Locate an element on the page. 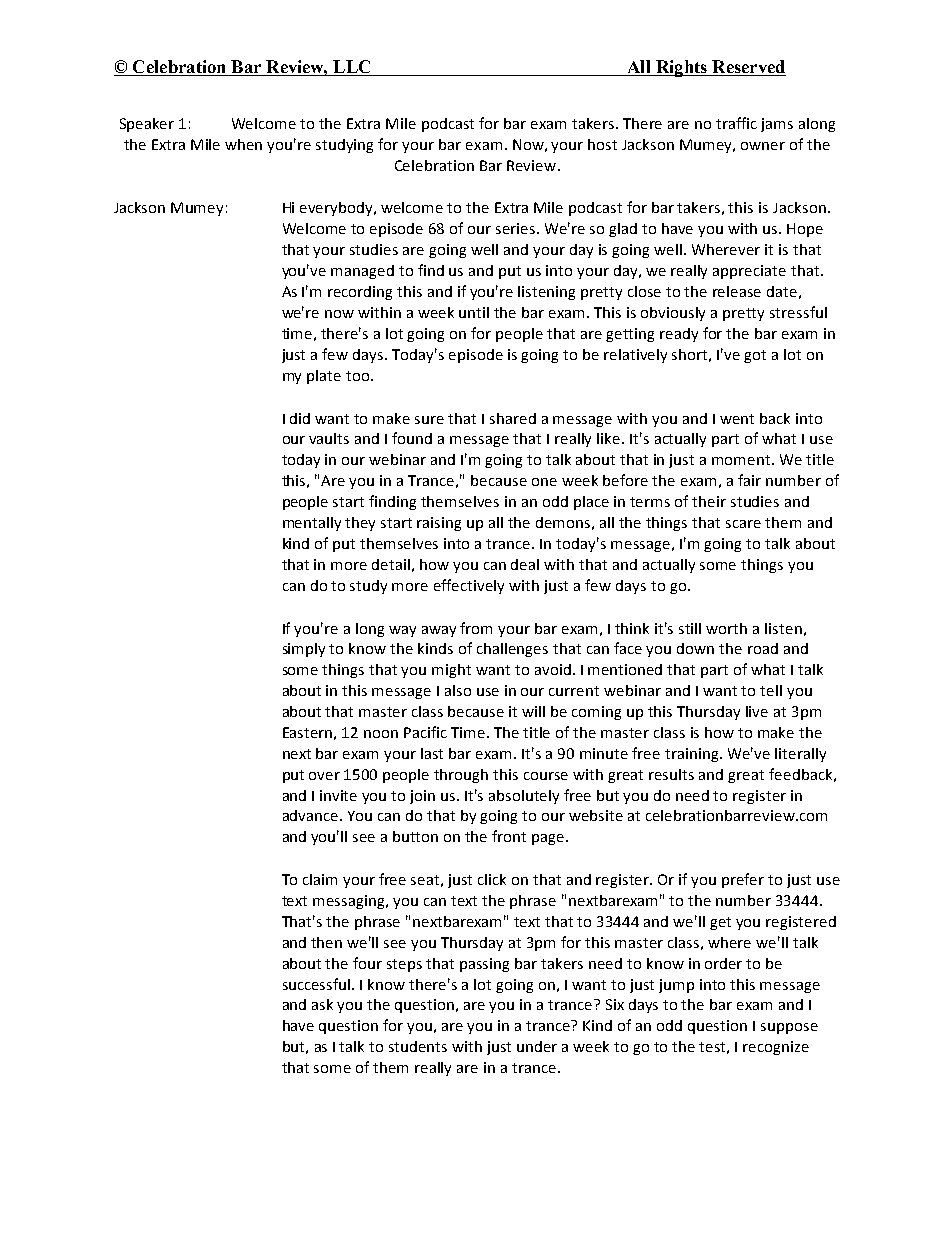 This image has height=1233, width=952. ask is located at coordinates (322, 1004).
